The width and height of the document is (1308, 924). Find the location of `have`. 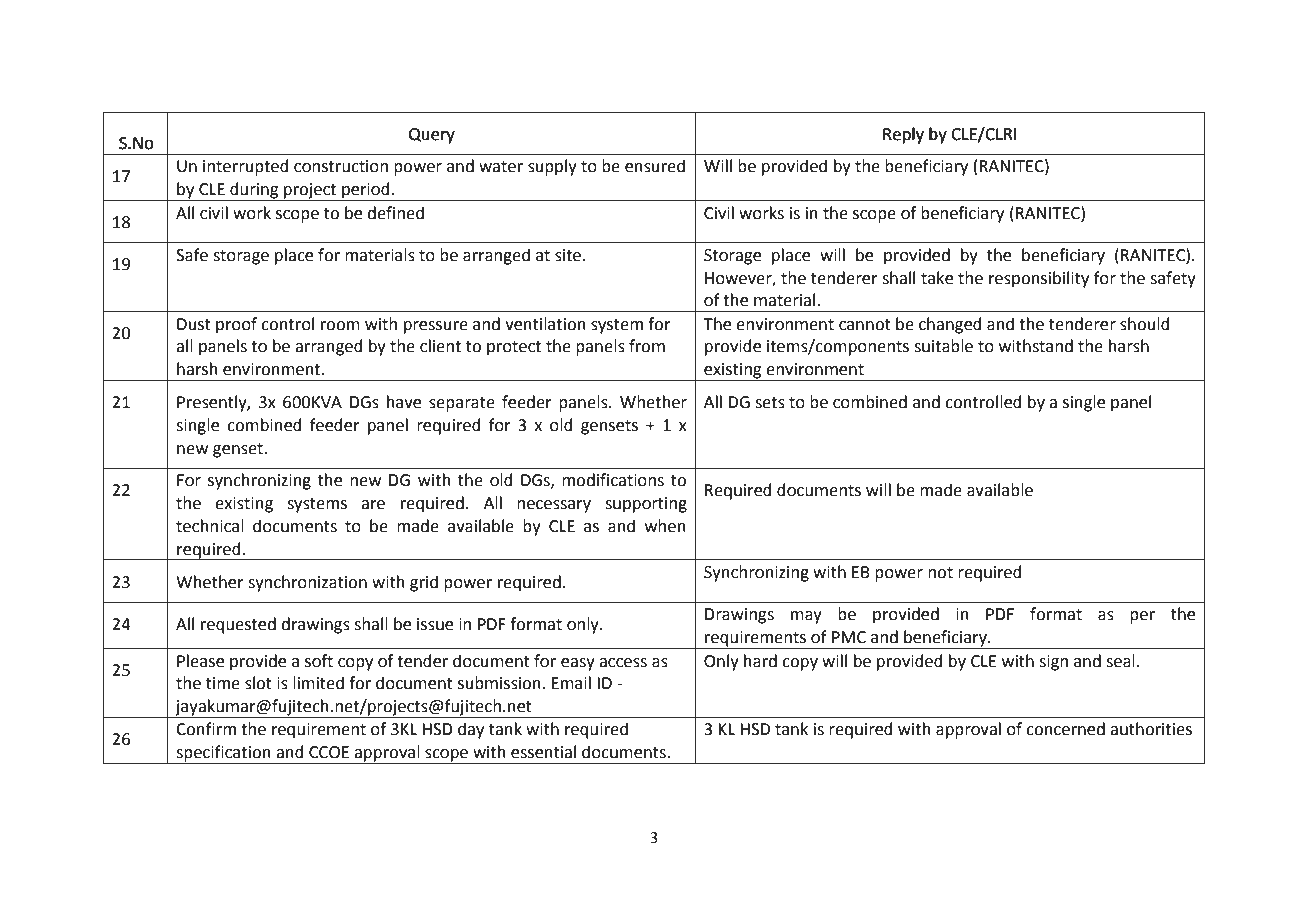

have is located at coordinates (404, 402).
